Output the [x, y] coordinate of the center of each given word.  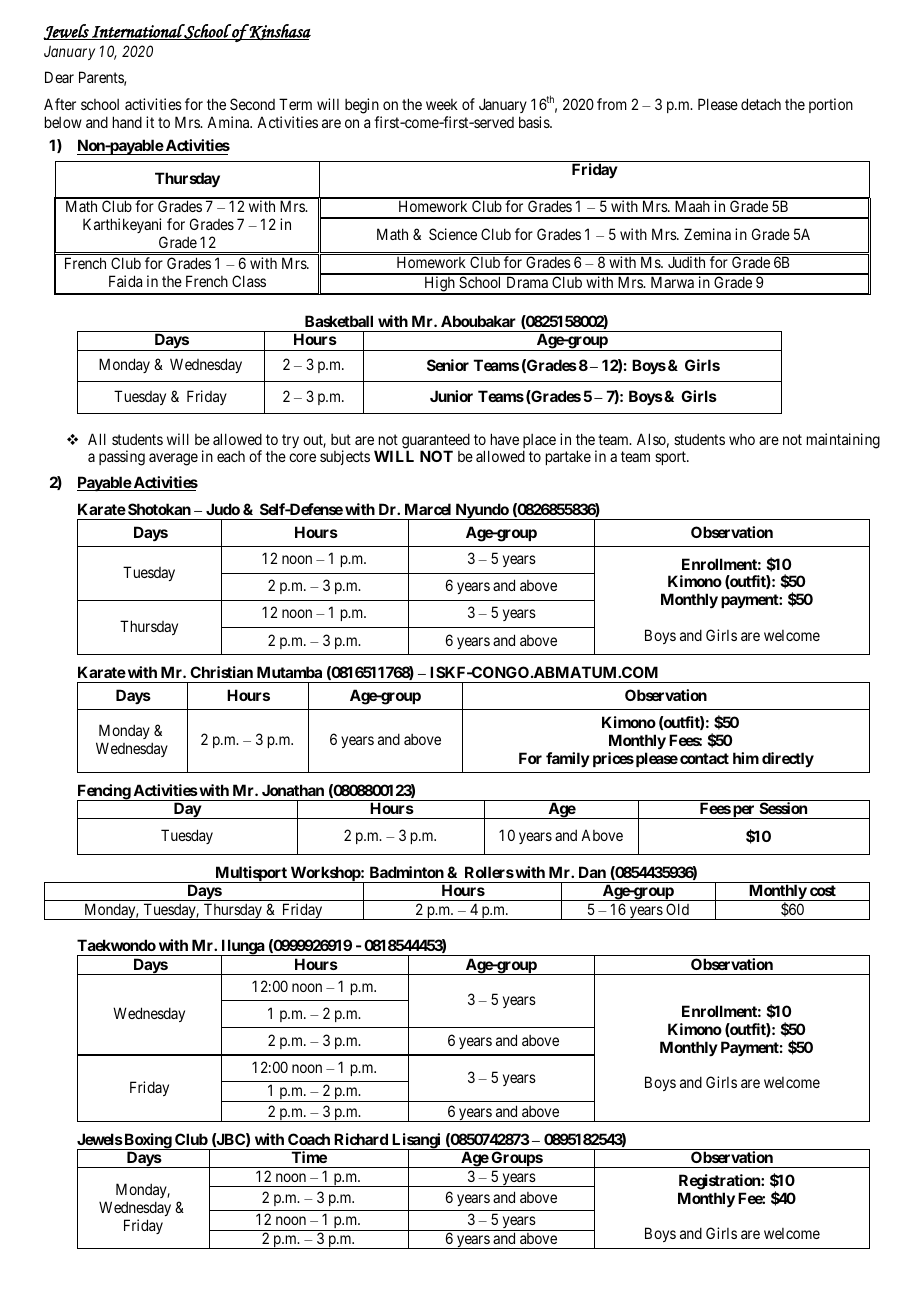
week [442, 104]
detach [761, 104]
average [173, 459]
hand [127, 122]
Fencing [104, 793]
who [742, 439]
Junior [451, 396]
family [568, 759]
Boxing [147, 1141]
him [746, 758]
